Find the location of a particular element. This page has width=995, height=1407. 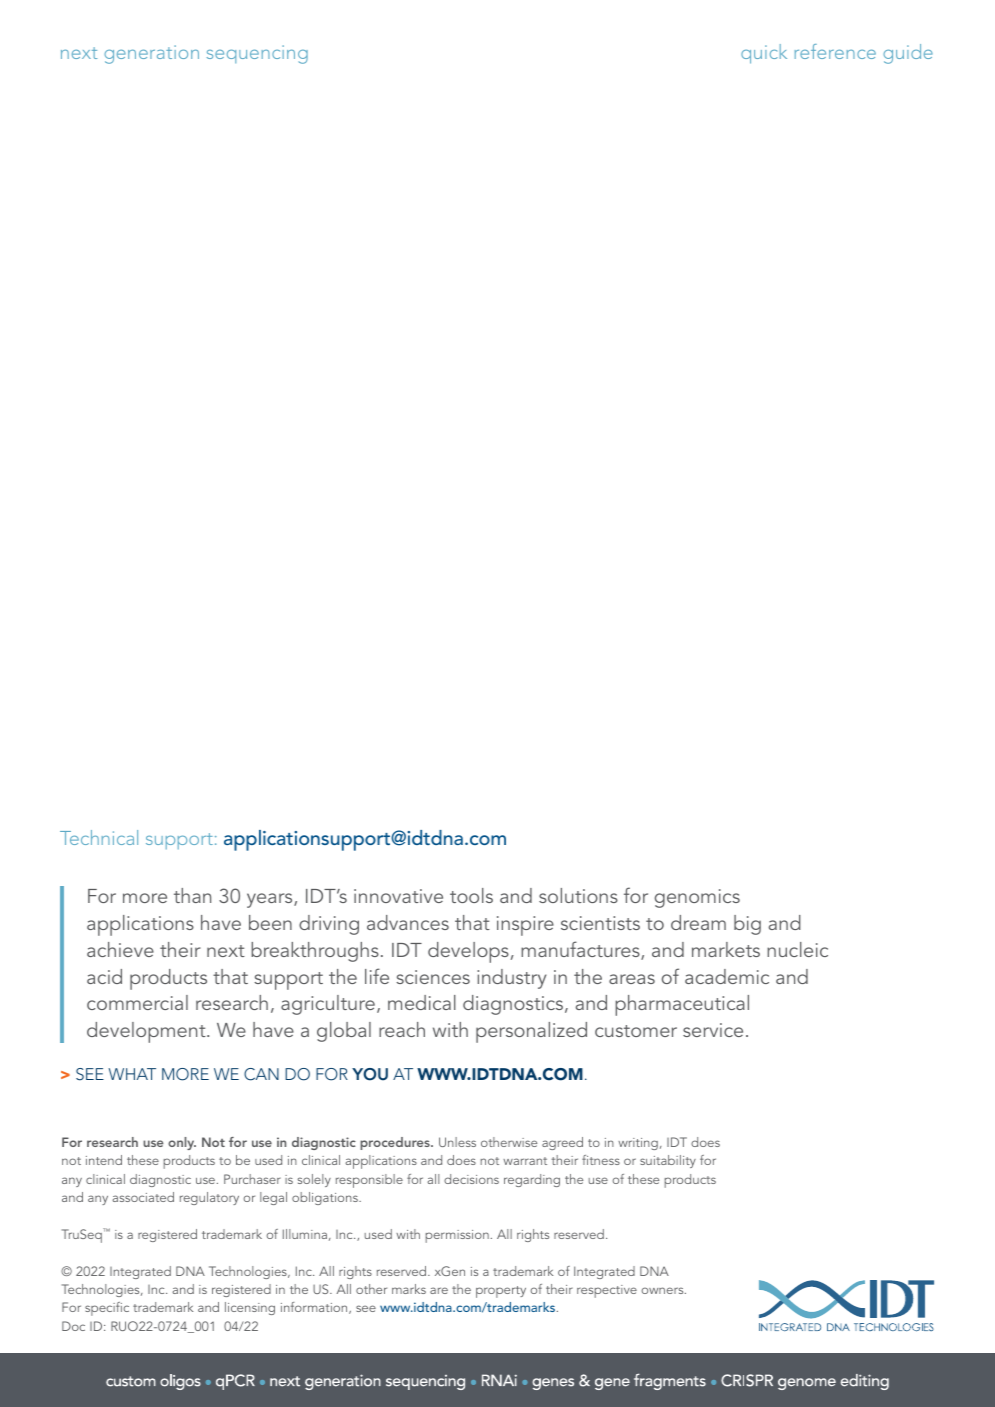

reference is located at coordinates (835, 51).
